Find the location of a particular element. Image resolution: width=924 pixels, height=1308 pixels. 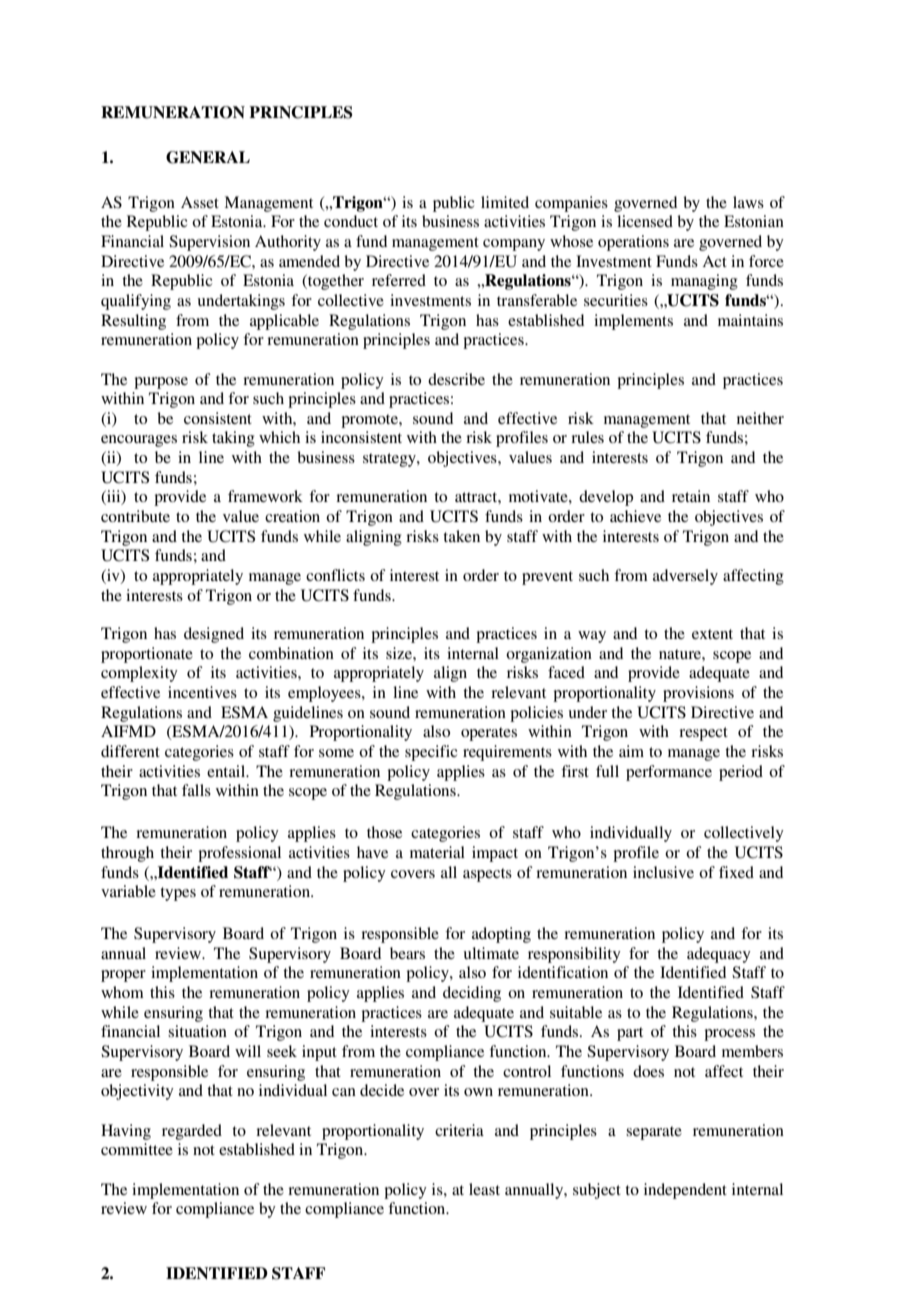

Asset is located at coordinates (200, 202).
